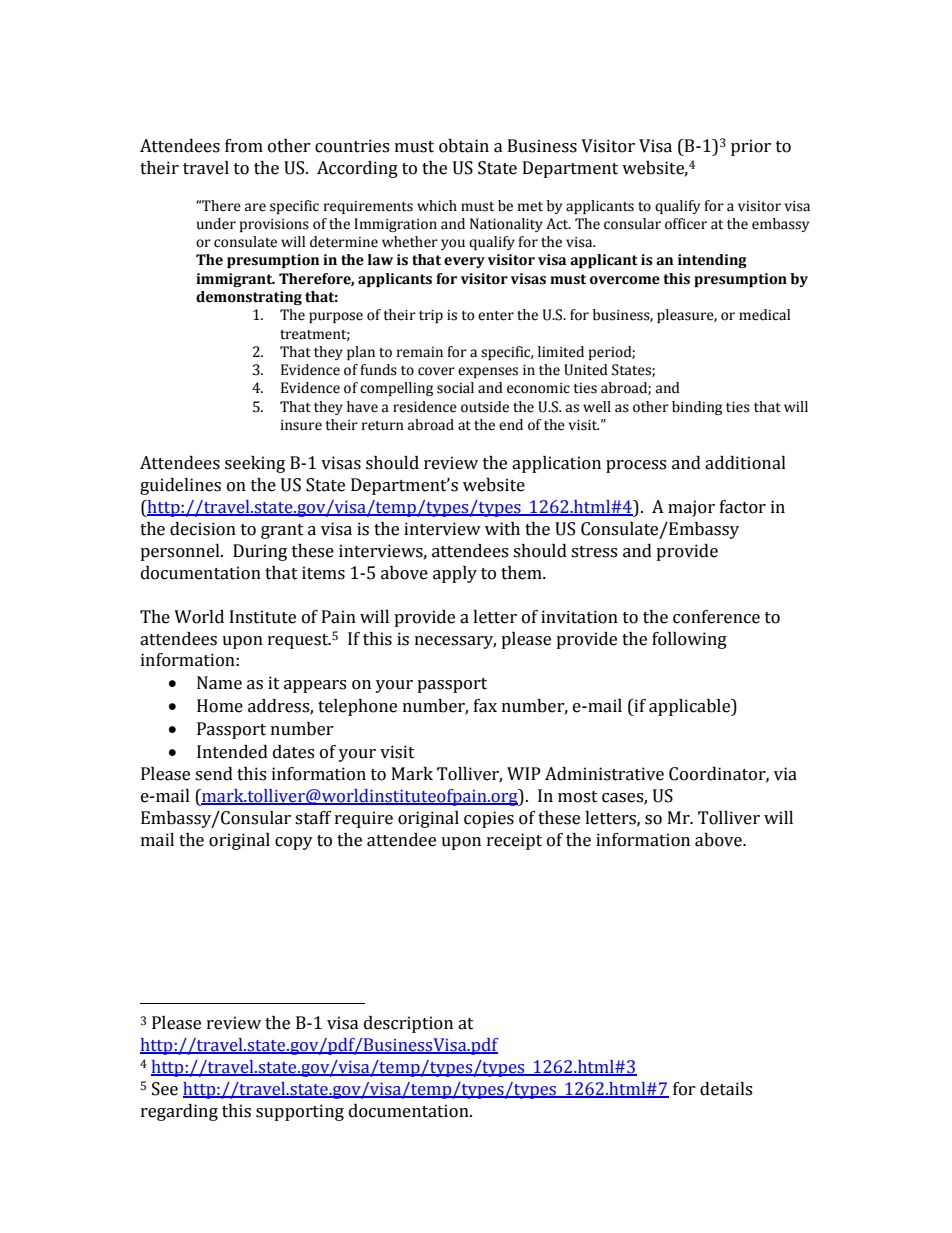 The width and height of the document is (952, 1233). What do you see at coordinates (514, 841) in the document?
I see `receipt` at bounding box center [514, 841].
